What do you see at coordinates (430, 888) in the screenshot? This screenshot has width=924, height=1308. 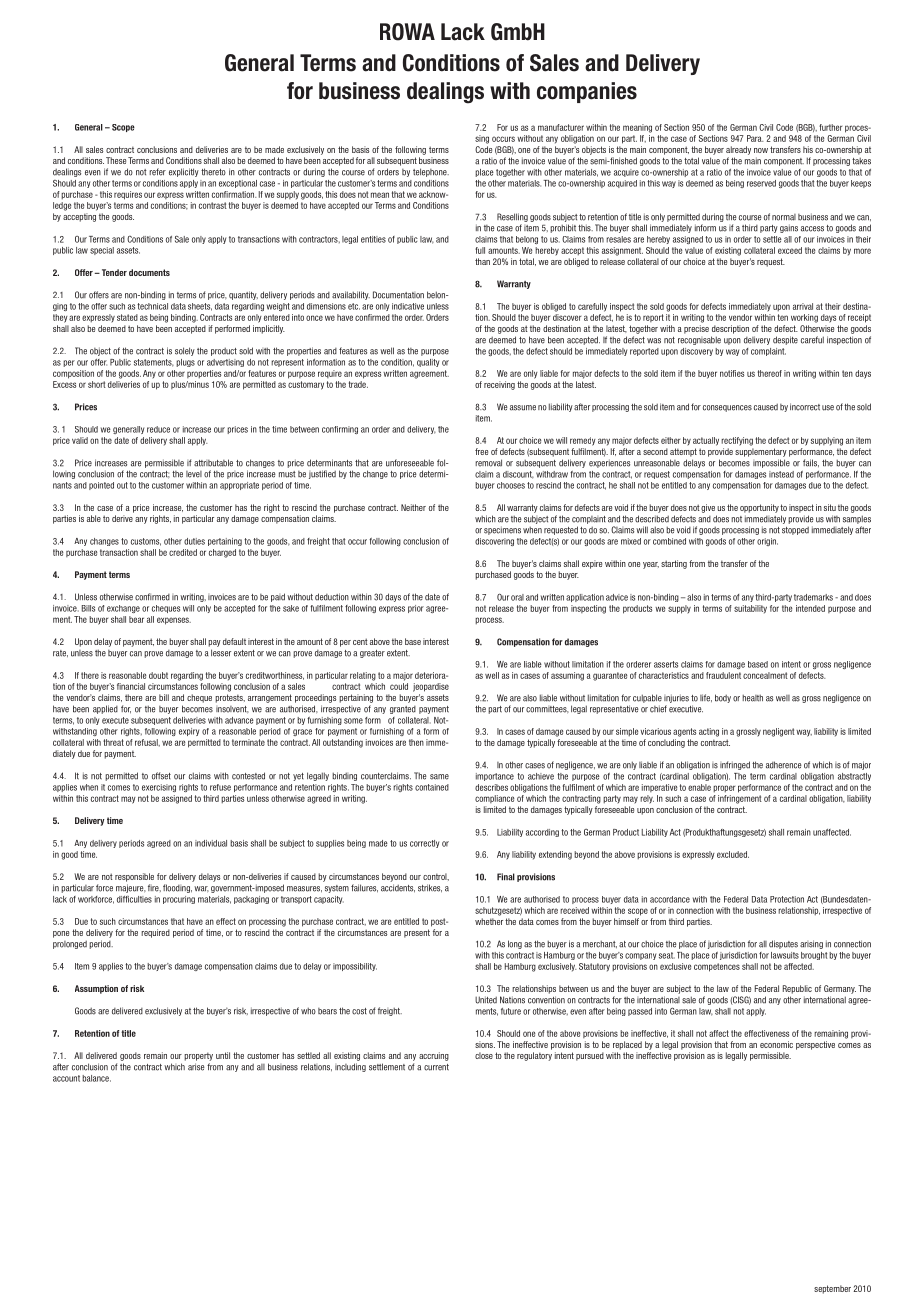 I see `strikes` at bounding box center [430, 888].
